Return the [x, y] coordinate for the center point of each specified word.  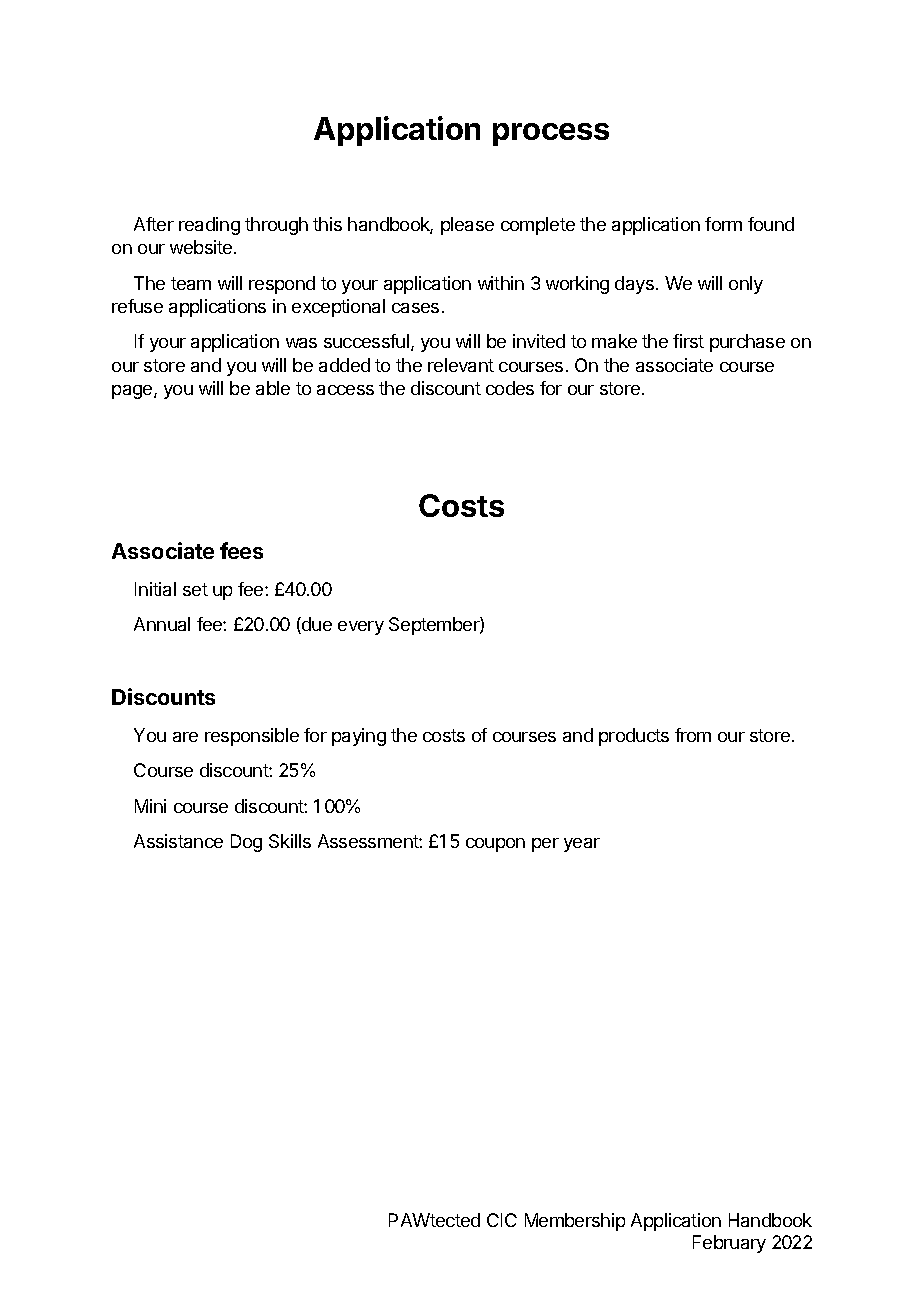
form [723, 224]
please [467, 226]
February [729, 1244]
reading [209, 226]
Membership [575, 1222]
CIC [502, 1220]
